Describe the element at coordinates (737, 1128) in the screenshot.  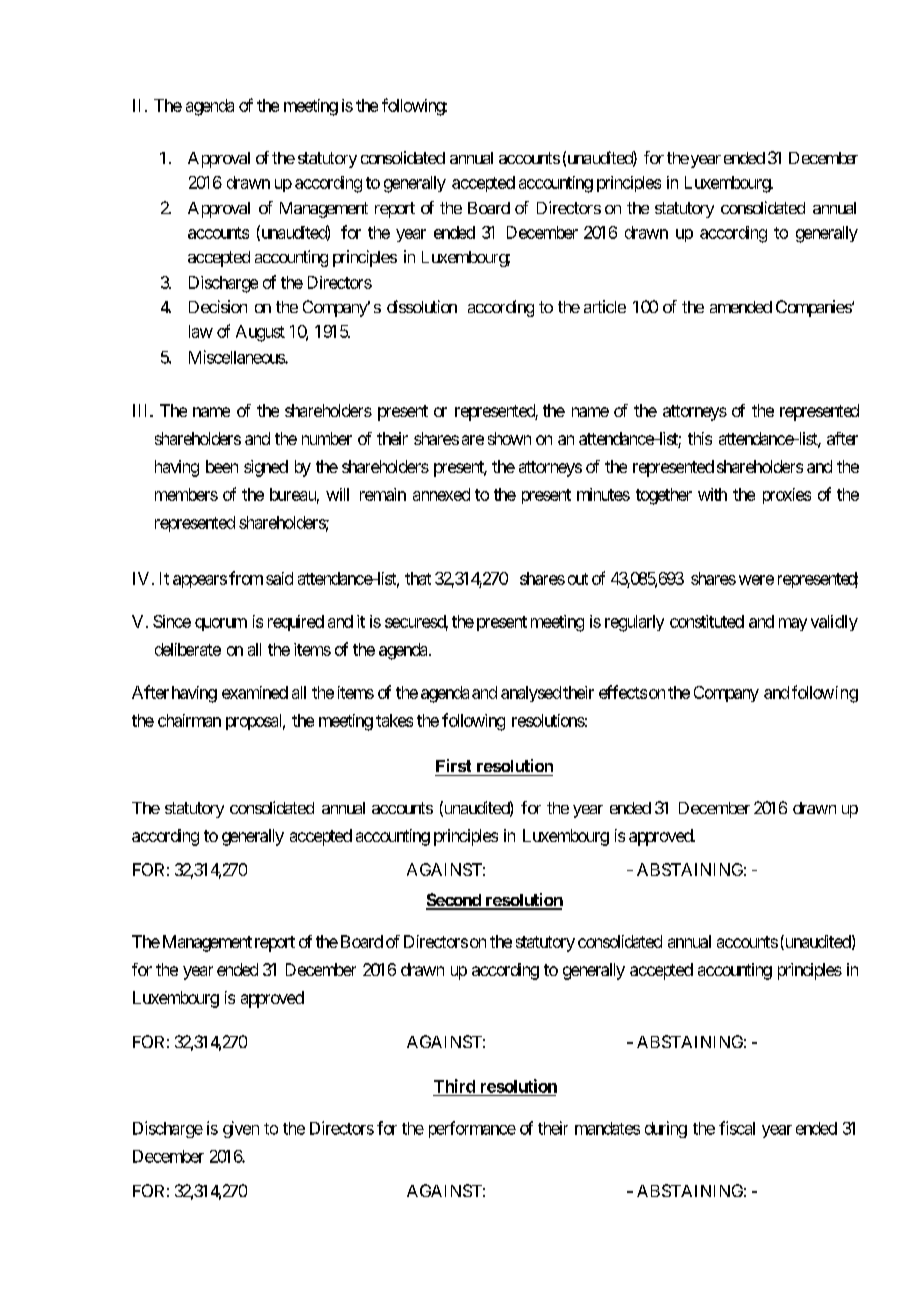
I see `fiscal` at that location.
